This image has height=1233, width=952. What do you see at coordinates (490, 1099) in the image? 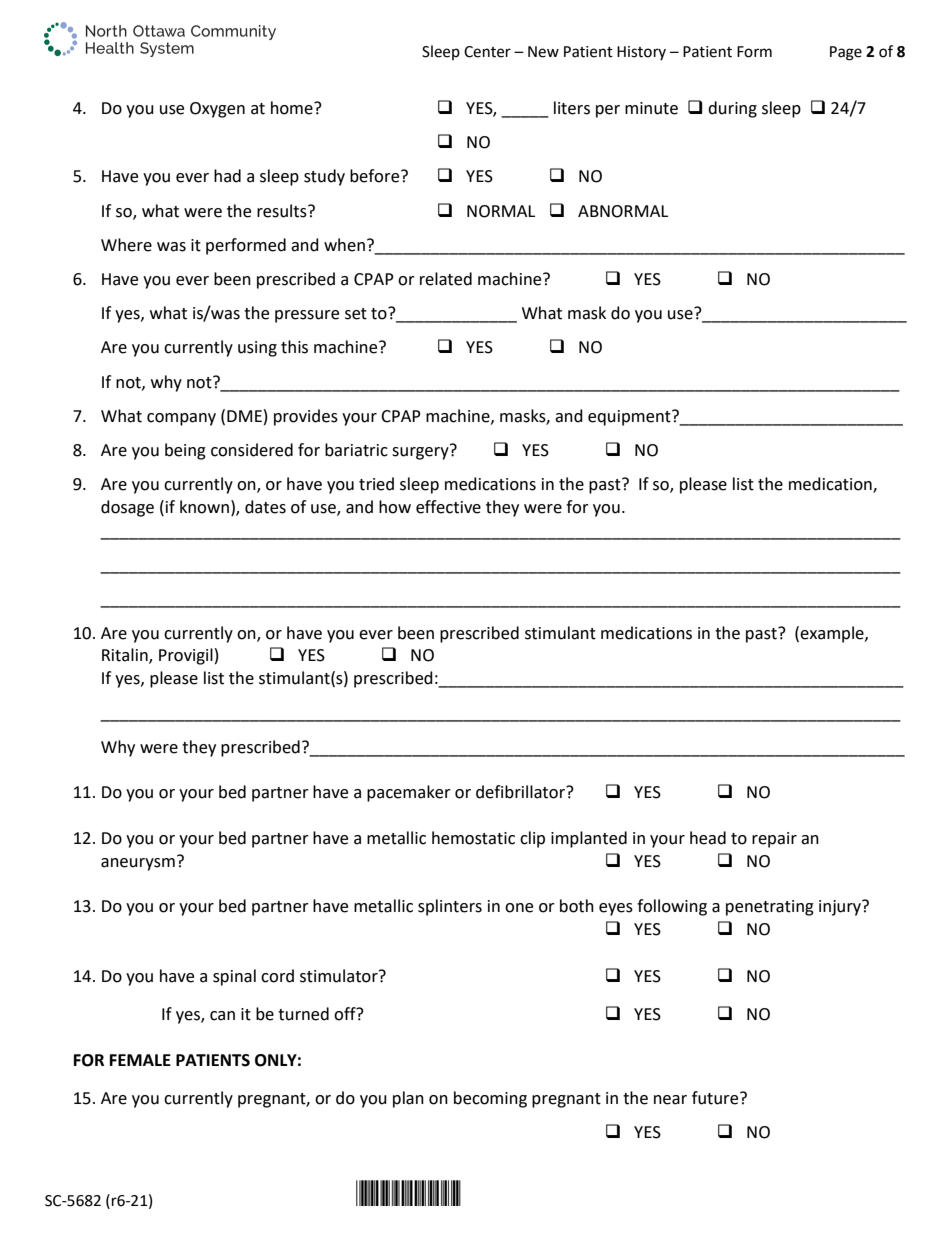
I see `becoming` at bounding box center [490, 1099].
